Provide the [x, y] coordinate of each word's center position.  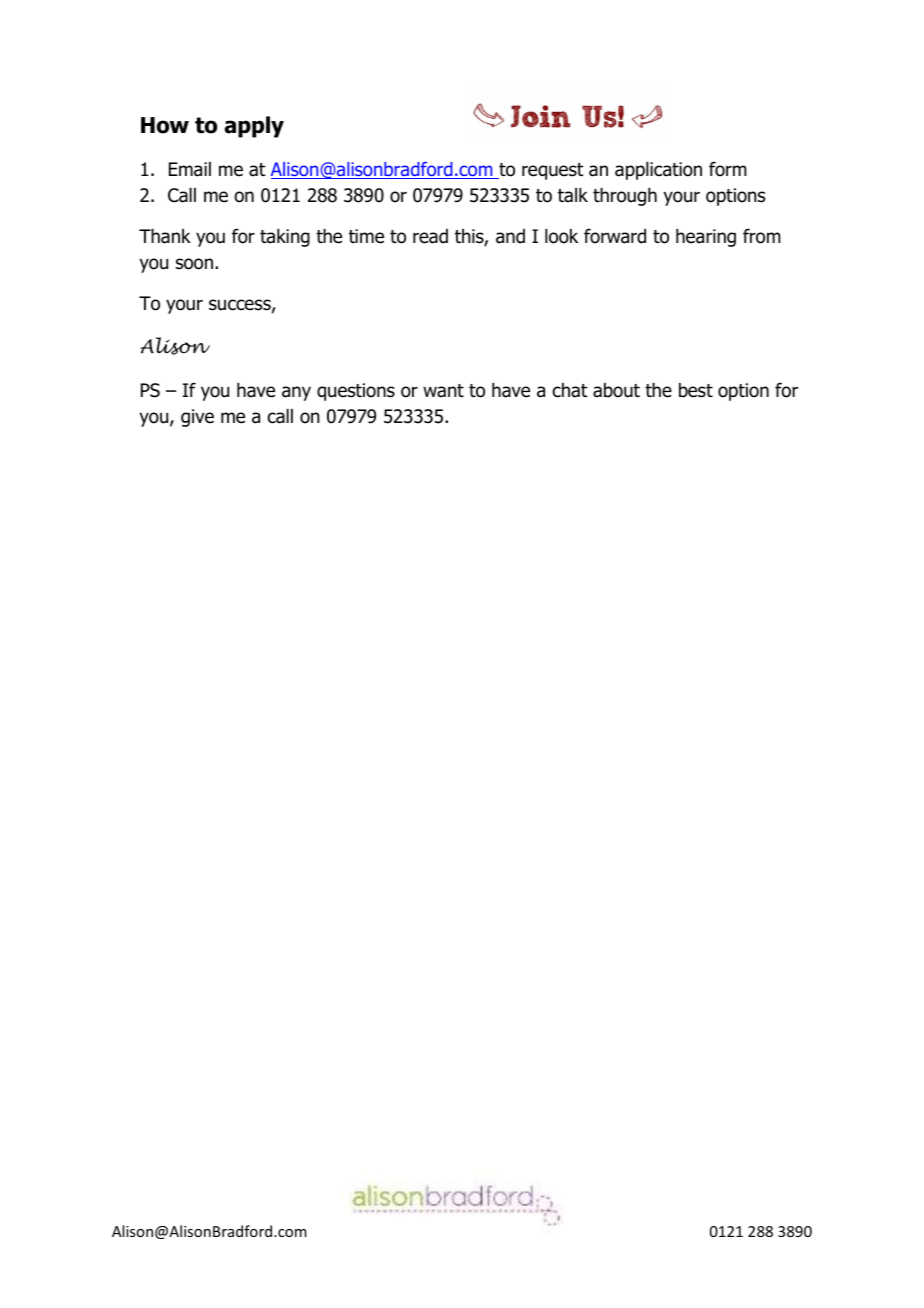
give [197, 418]
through [625, 197]
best [696, 390]
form [728, 169]
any [296, 393]
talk [573, 195]
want [443, 391]
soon [196, 264]
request [553, 171]
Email [190, 169]
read [430, 236]
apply [254, 127]
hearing [706, 238]
